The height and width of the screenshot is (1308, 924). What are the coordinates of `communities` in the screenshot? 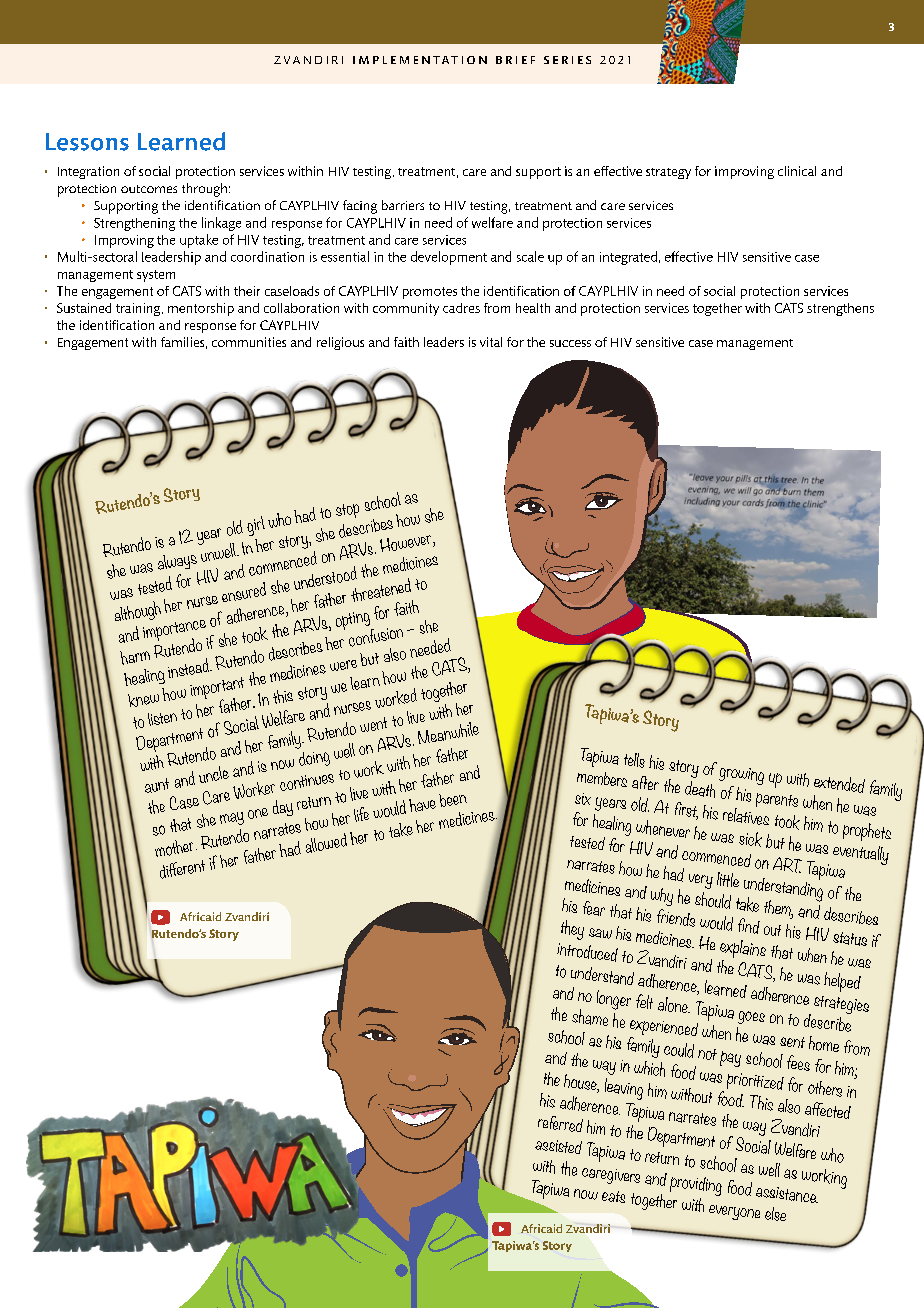 It's located at (249, 342).
